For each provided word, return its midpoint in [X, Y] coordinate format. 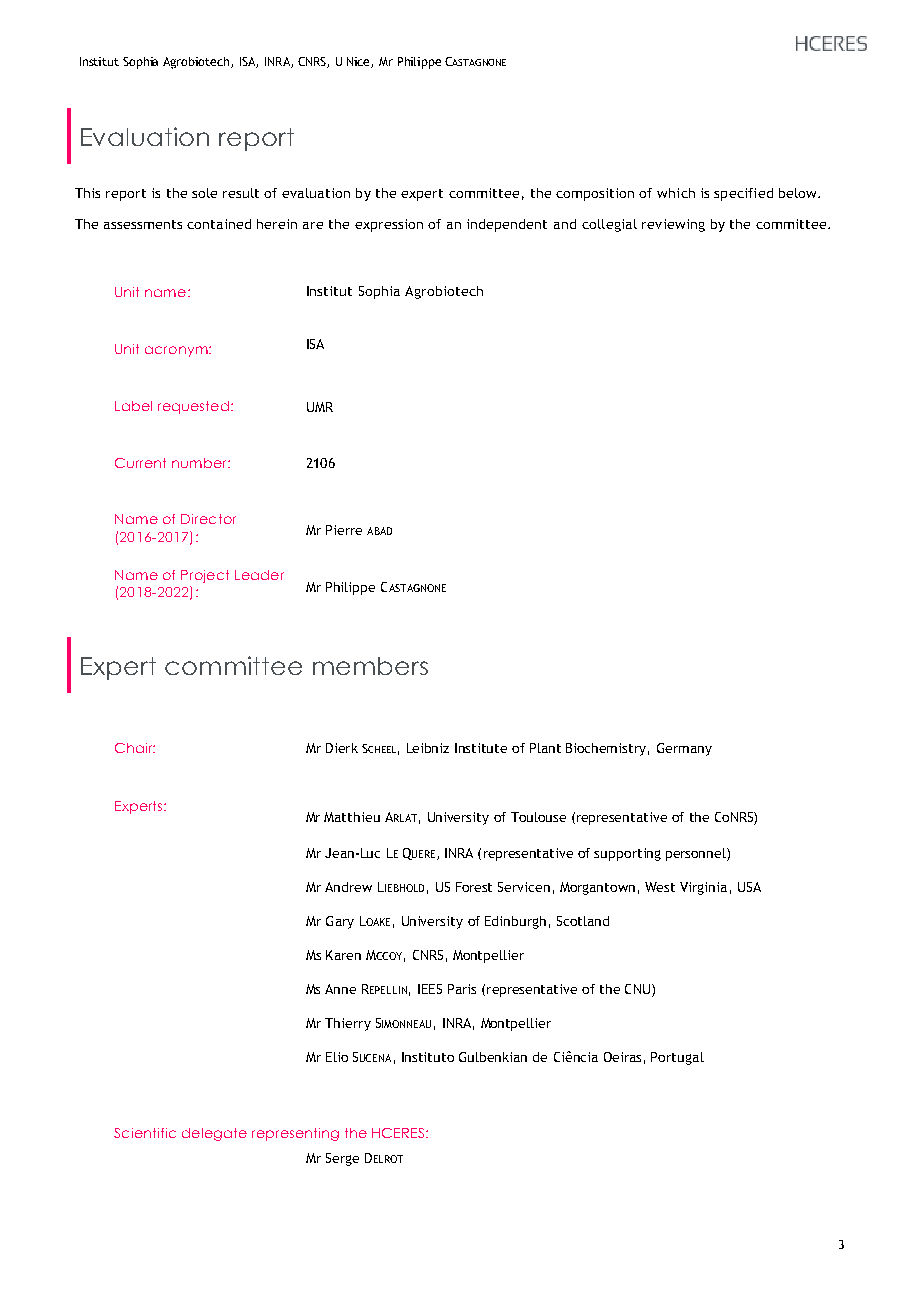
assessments [143, 224]
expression [389, 225]
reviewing [673, 225]
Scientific [145, 1133]
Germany [684, 749]
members [370, 666]
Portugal [677, 1058]
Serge [342, 1159]
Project [205, 576]
